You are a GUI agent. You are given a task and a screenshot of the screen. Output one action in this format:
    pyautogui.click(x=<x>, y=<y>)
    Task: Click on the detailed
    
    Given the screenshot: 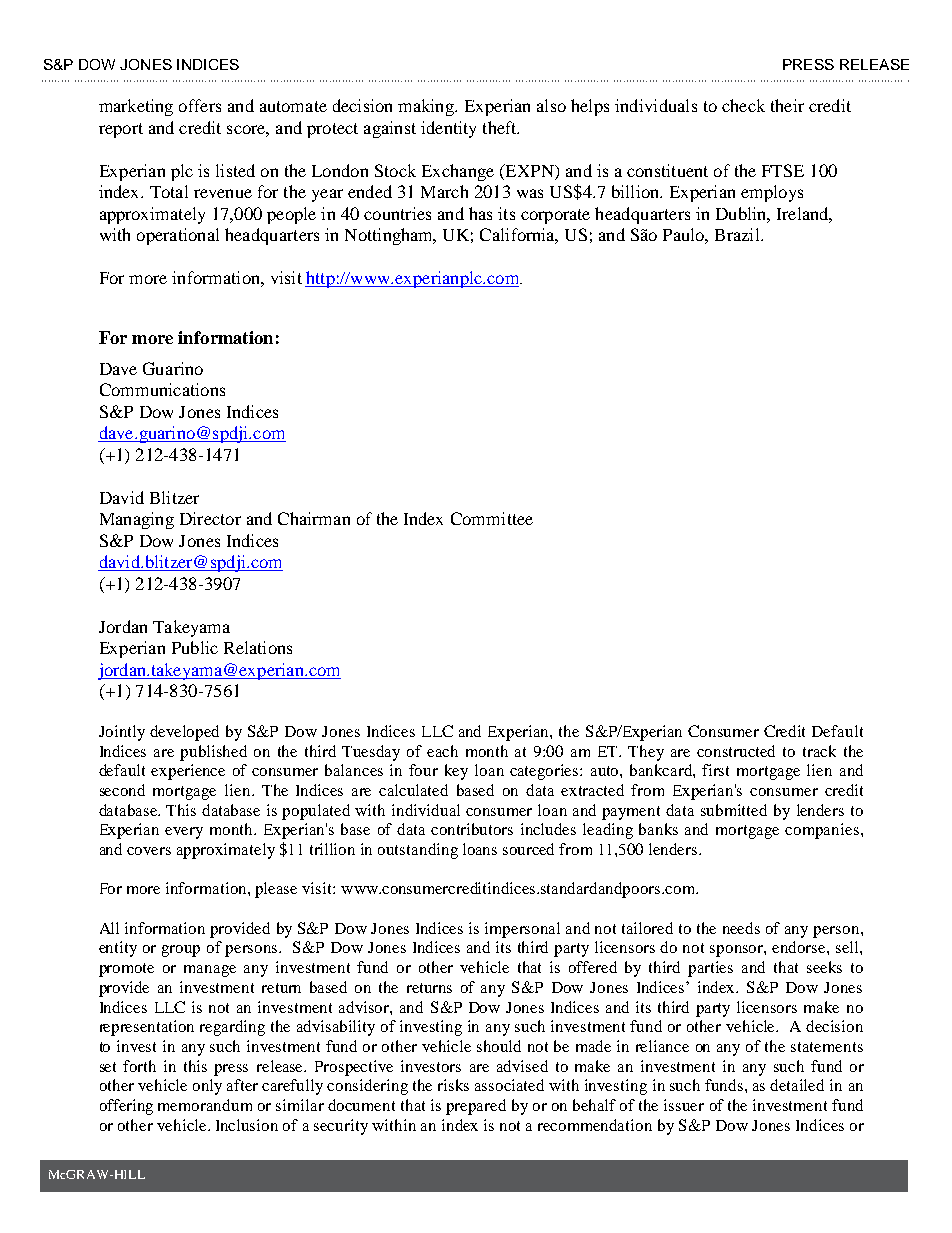 What is the action you would take?
    pyautogui.click(x=797, y=1085)
